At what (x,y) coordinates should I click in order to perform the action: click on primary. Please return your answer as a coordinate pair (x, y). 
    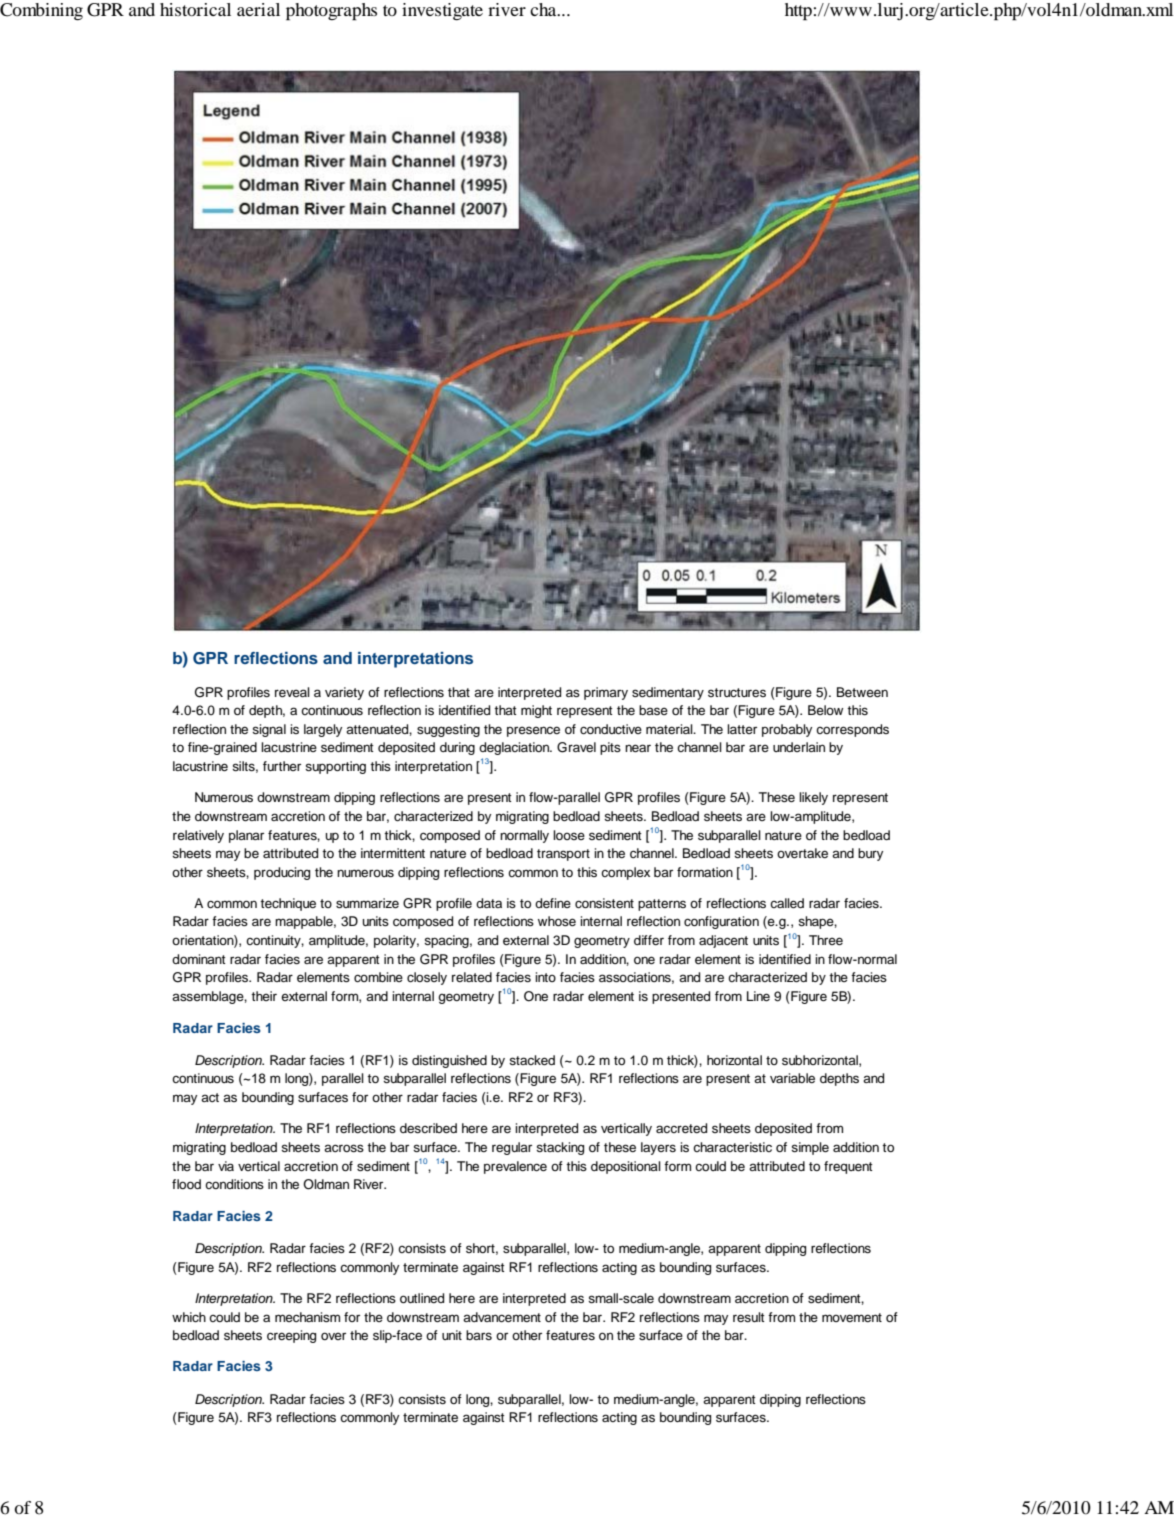
    Looking at the image, I should click on (606, 693).
